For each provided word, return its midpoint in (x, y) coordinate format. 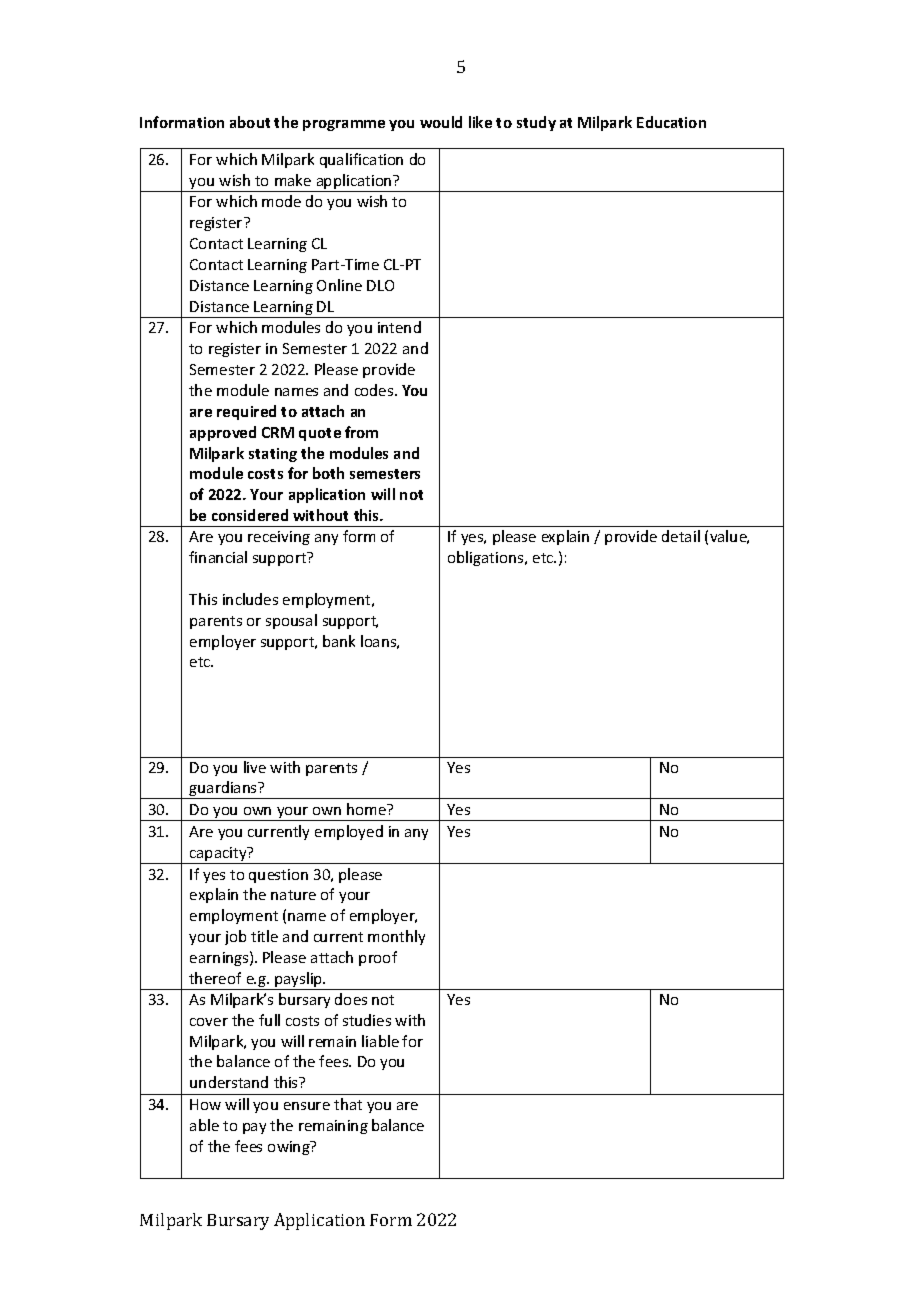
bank (339, 641)
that (348, 1104)
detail (681, 536)
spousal (291, 621)
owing (290, 1148)
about (250, 122)
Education (671, 122)
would (441, 122)
